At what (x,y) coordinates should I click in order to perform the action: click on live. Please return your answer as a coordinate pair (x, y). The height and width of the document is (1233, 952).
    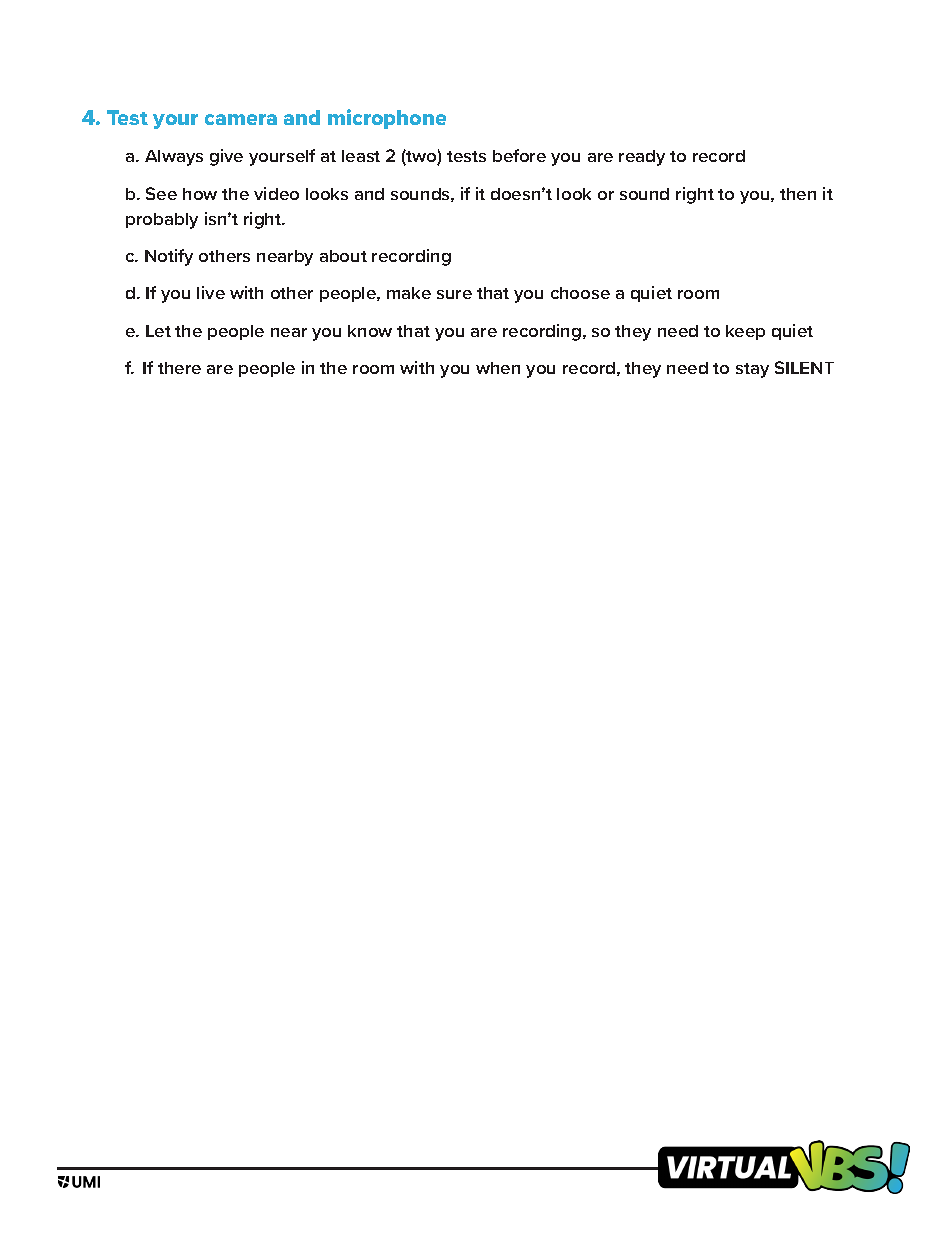
    Looking at the image, I should click on (211, 292).
